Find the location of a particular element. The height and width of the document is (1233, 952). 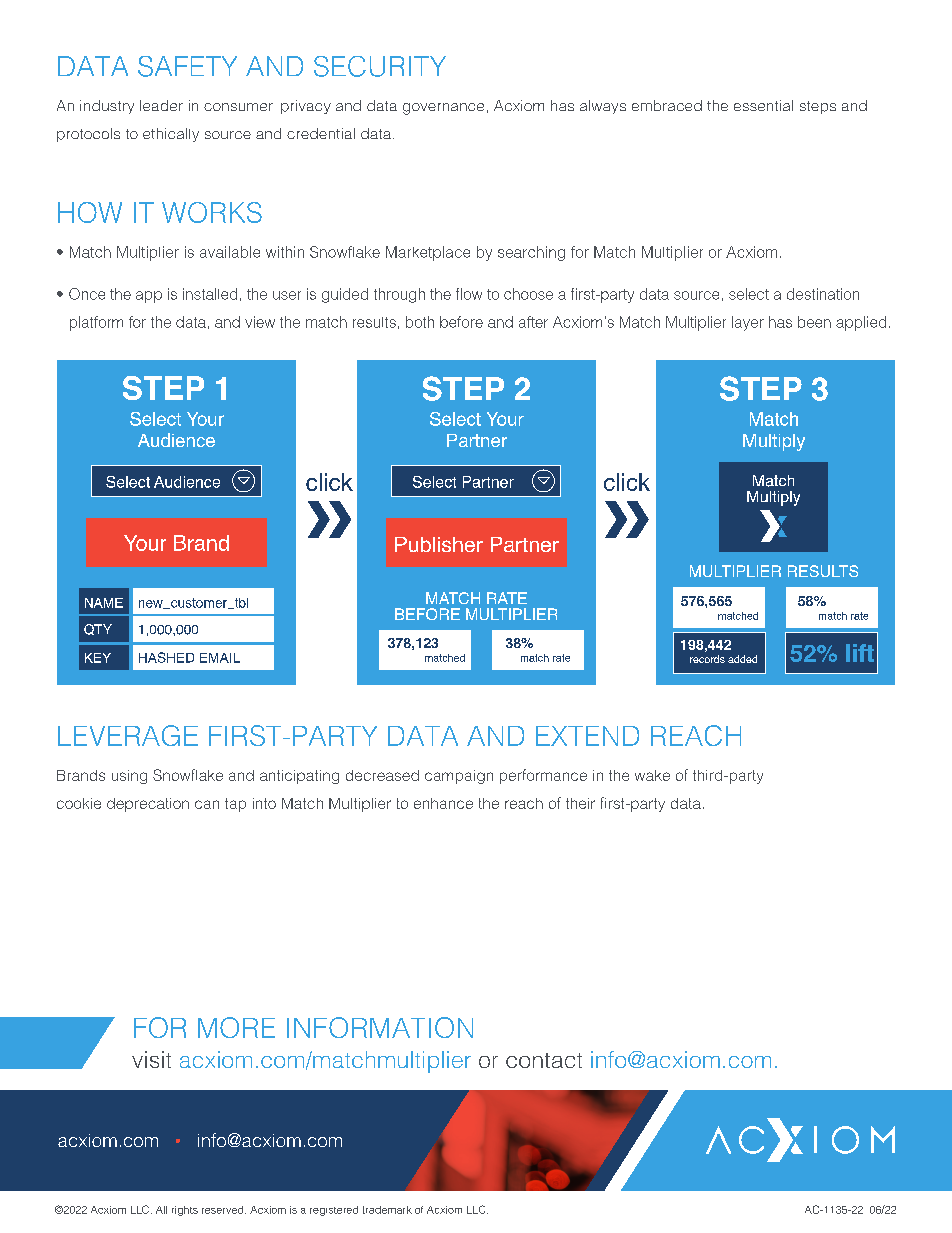

installed is located at coordinates (210, 294).
